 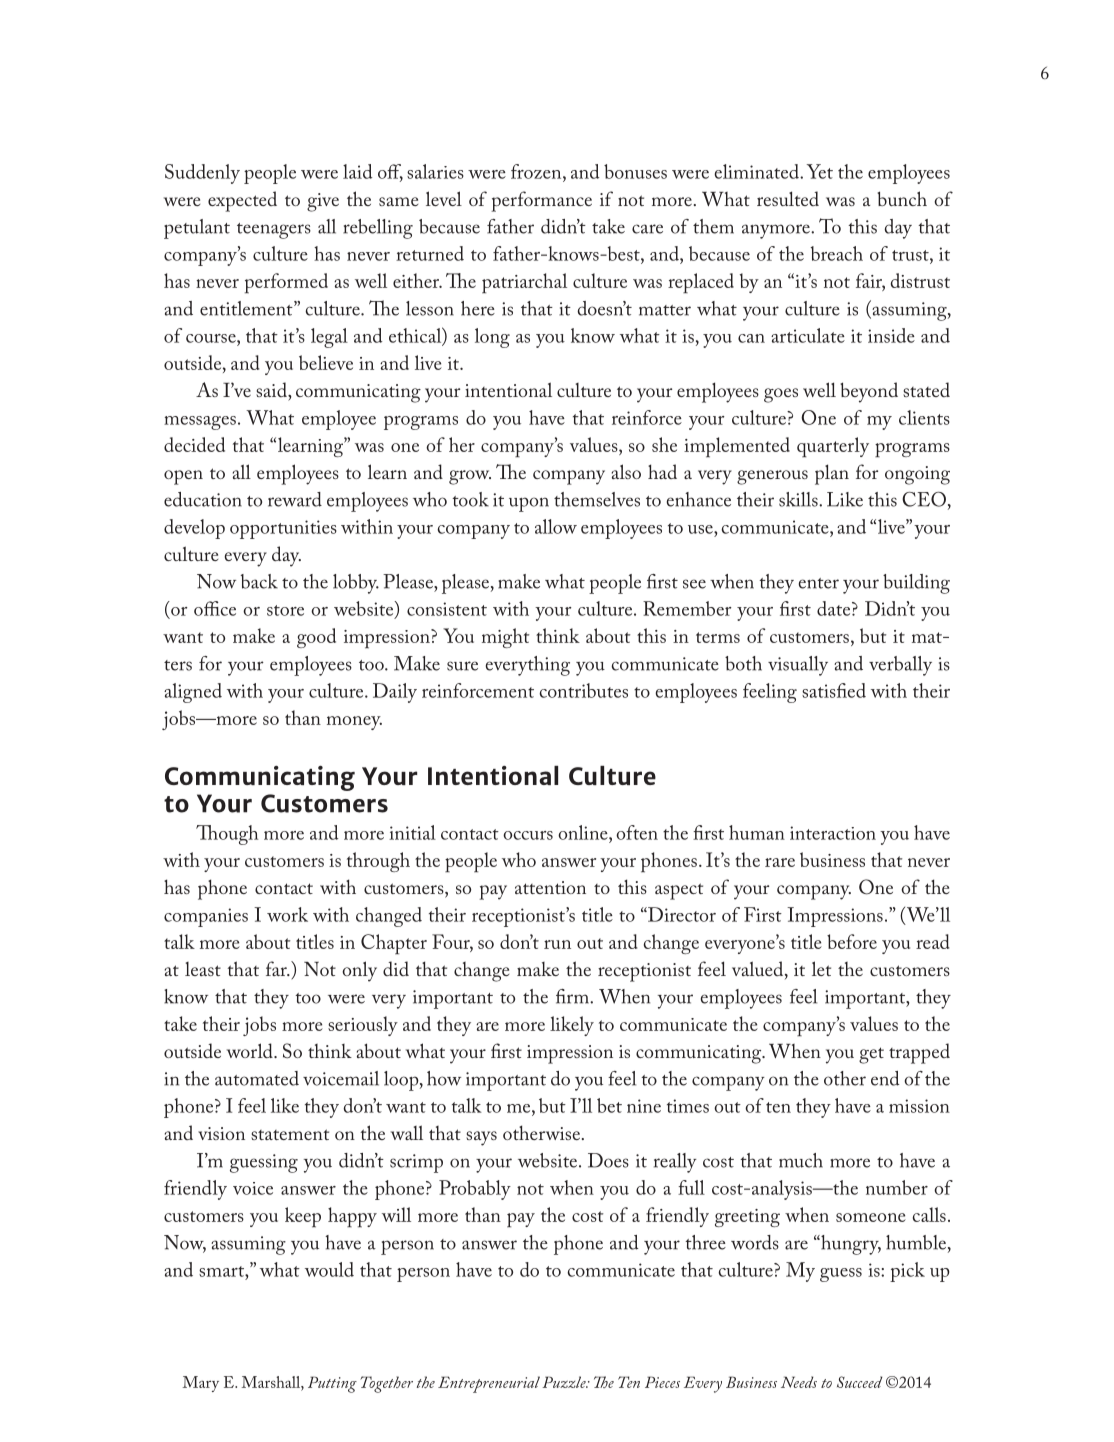 I want to click on plan, so click(x=832, y=474).
